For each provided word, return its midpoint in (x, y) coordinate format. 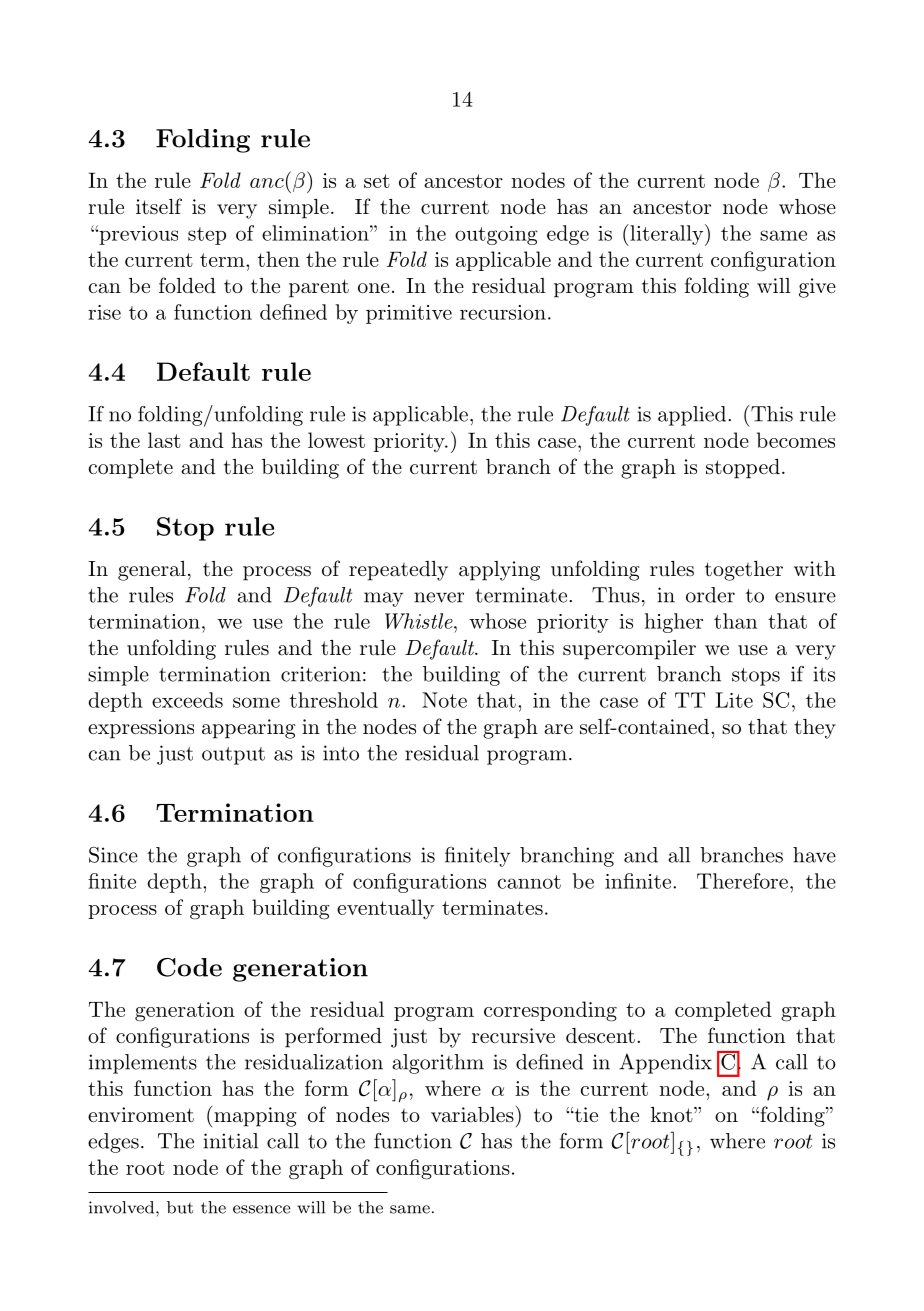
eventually (385, 909)
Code (189, 967)
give (817, 288)
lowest (336, 440)
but (180, 1207)
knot (672, 1114)
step (207, 236)
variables (472, 1115)
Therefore (742, 881)
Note (444, 700)
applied (692, 416)
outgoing (496, 235)
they (815, 729)
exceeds (187, 700)
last (164, 440)
